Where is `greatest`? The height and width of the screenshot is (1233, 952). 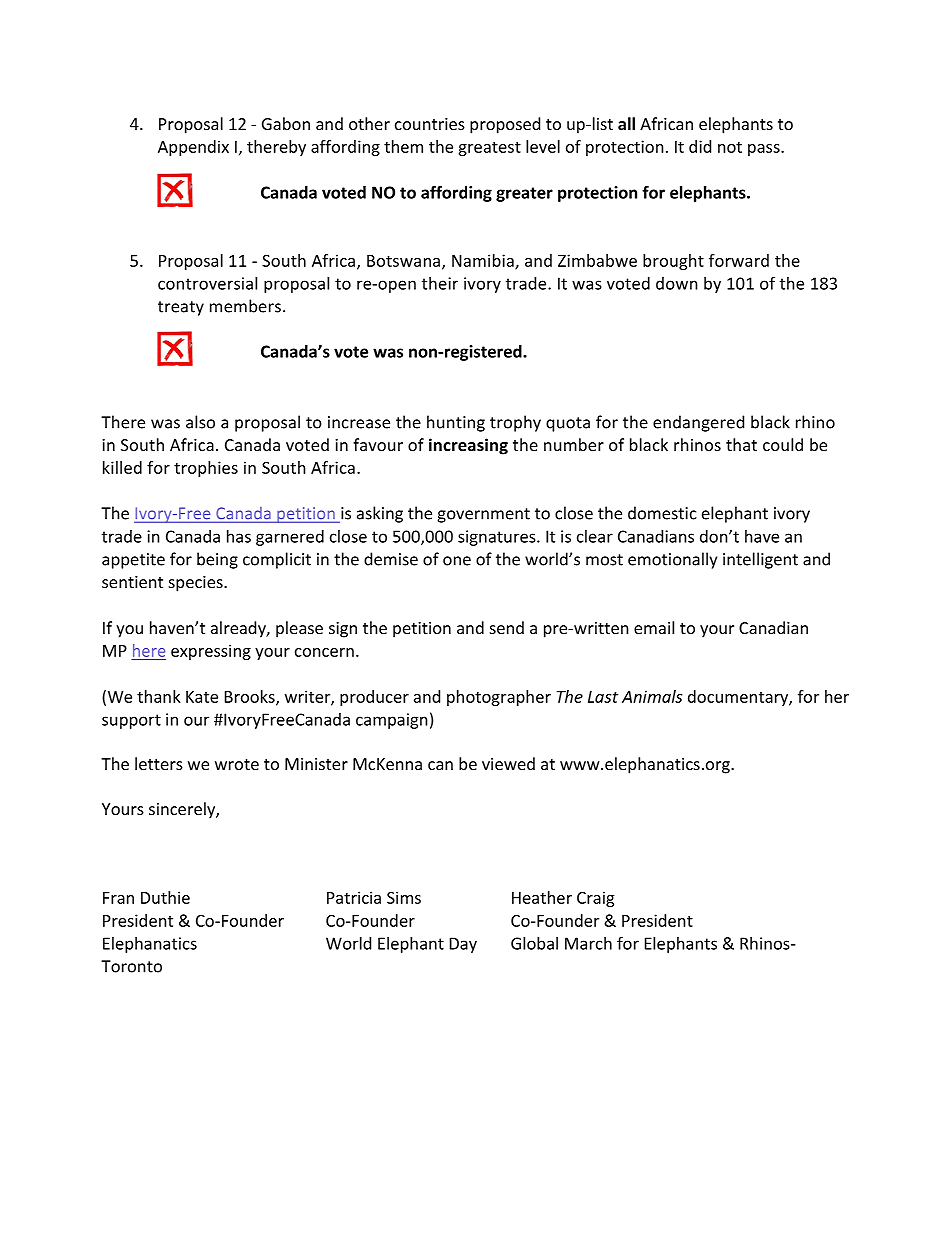
greatest is located at coordinates (489, 149).
